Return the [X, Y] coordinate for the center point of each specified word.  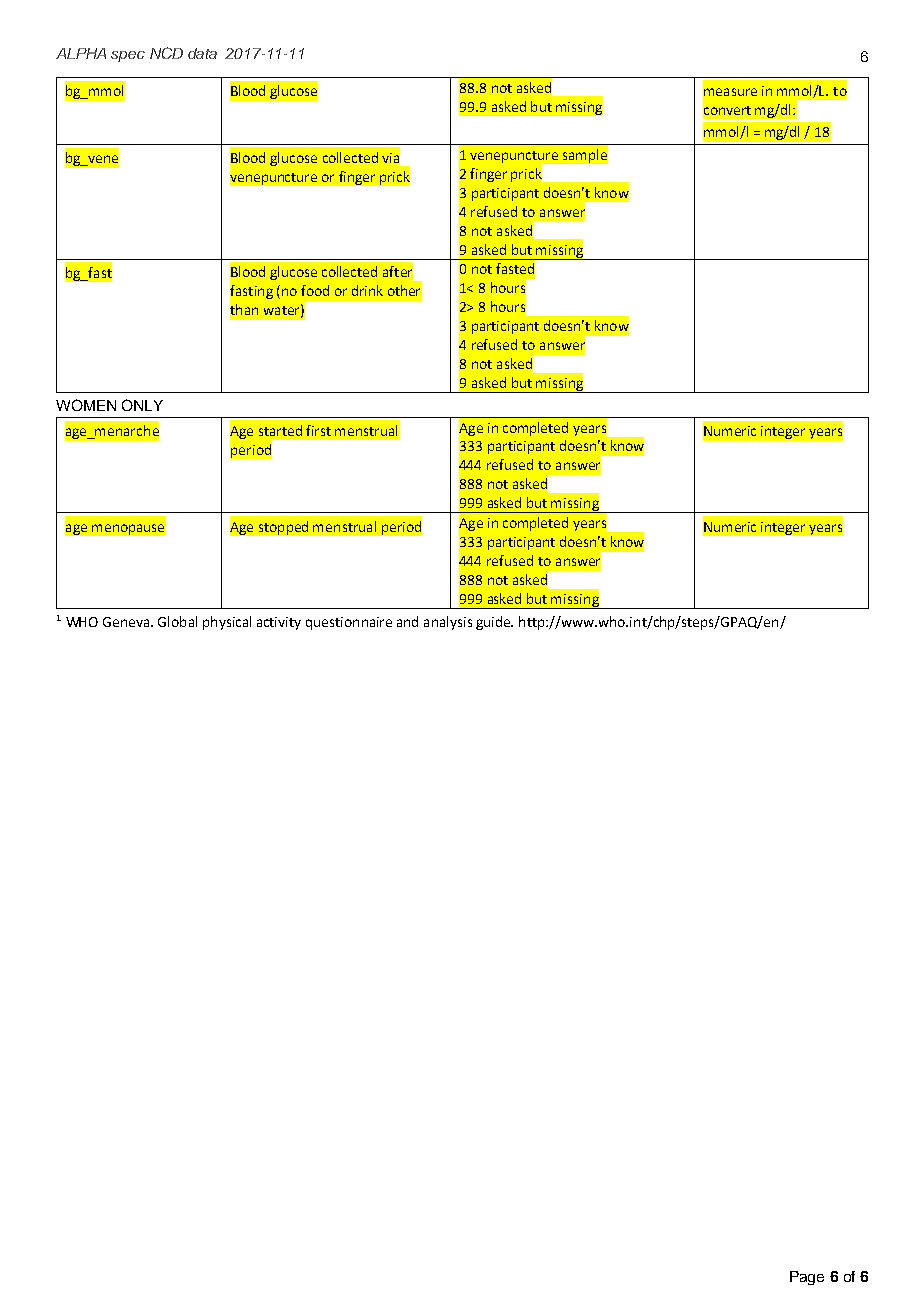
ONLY [142, 405]
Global [177, 621]
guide [494, 623]
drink [367, 290]
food [315, 290]
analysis [448, 623]
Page [807, 1278]
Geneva [127, 622]
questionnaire [349, 623]
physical [227, 623]
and [407, 621]
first [318, 430]
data [202, 53]
